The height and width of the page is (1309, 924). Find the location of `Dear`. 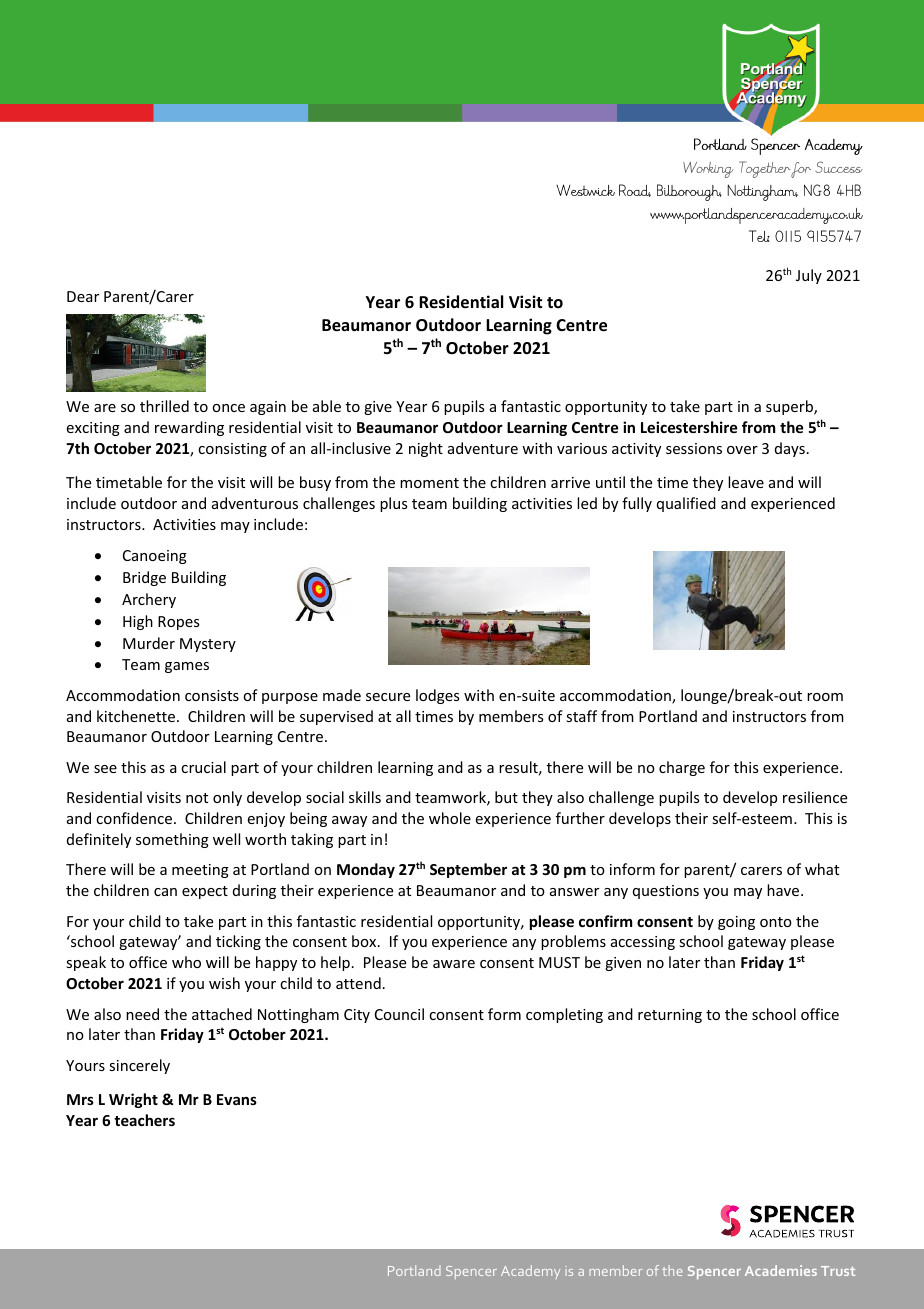

Dear is located at coordinates (83, 296).
